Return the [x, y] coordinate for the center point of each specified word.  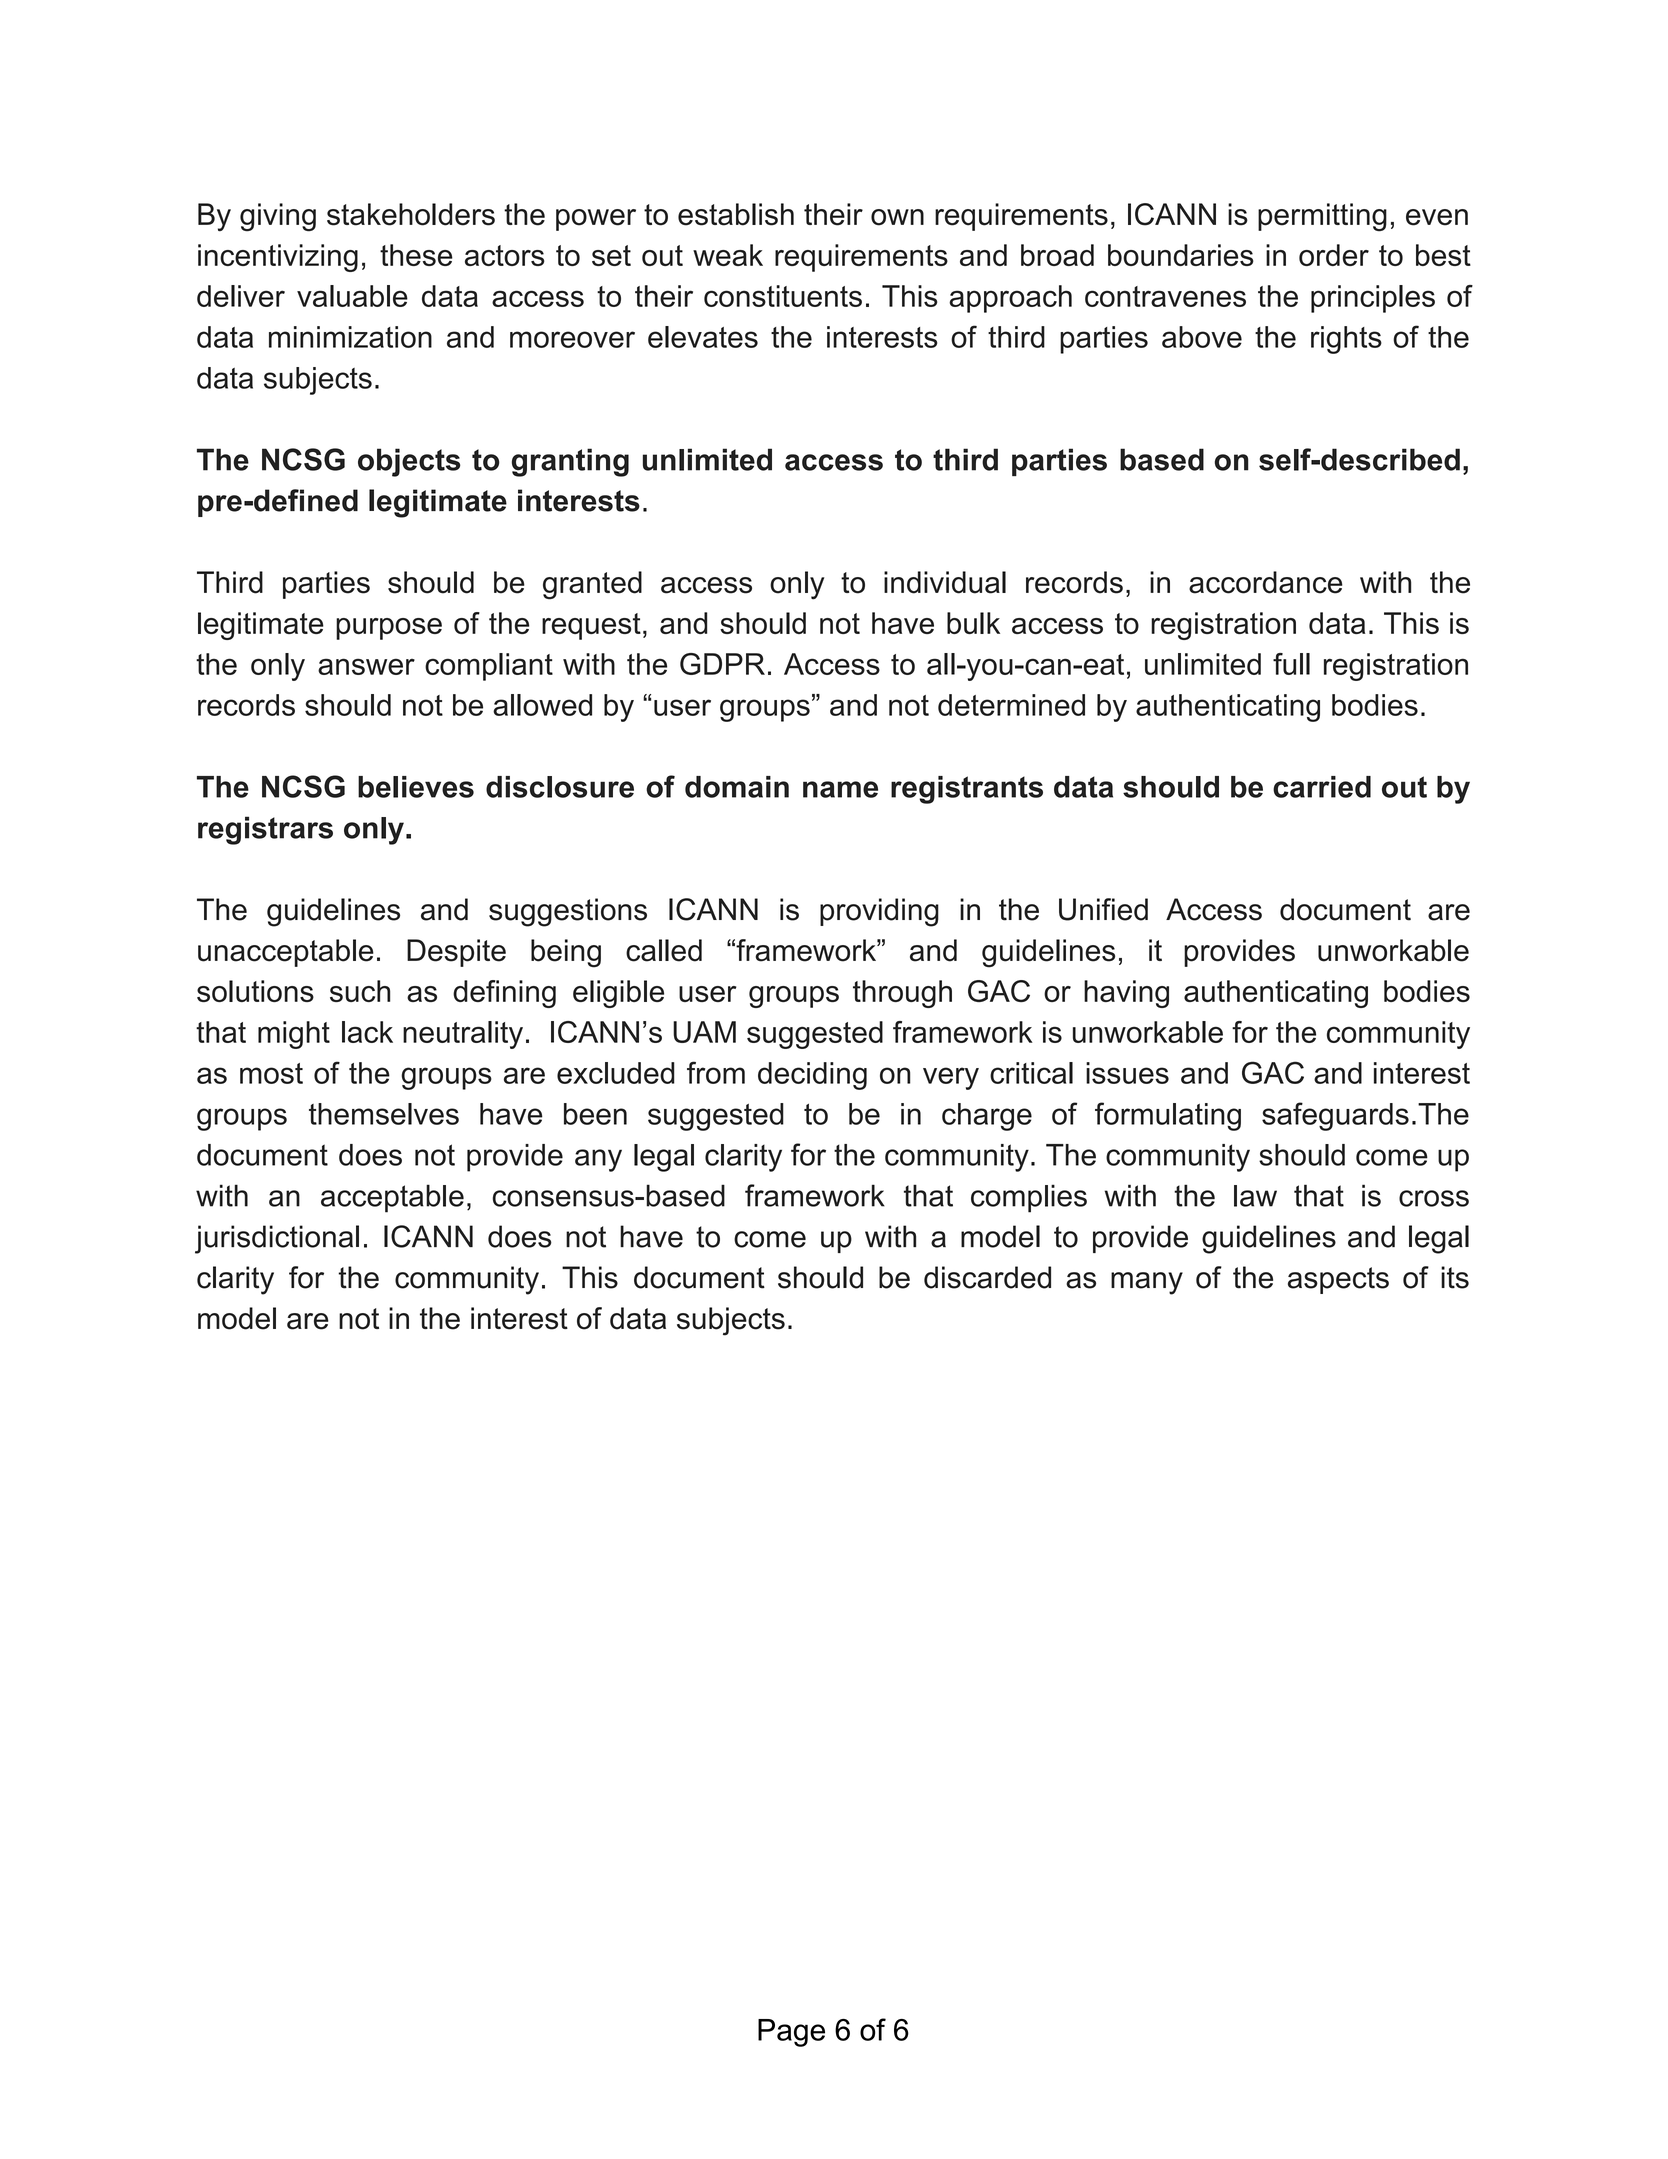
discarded [987, 1277]
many [1147, 1283]
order [1334, 255]
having [1126, 994]
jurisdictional [277, 1239]
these [416, 255]
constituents [783, 296]
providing [879, 912]
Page [791, 2033]
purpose [389, 629]
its [1455, 1277]
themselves [384, 1114]
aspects [1338, 1280]
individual [945, 582]
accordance [1266, 582]
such [360, 991]
